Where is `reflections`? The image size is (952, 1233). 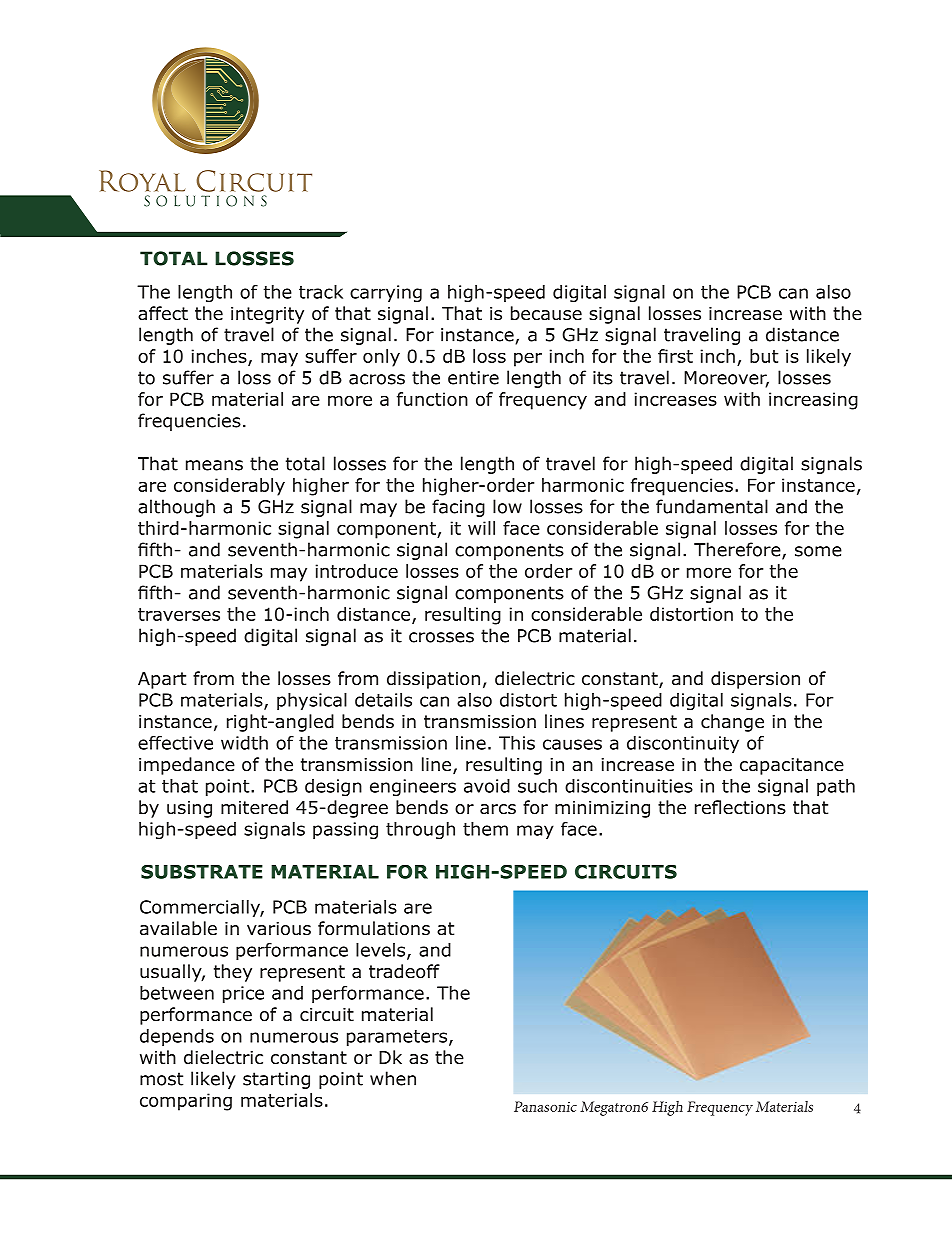 reflections is located at coordinates (740, 807).
